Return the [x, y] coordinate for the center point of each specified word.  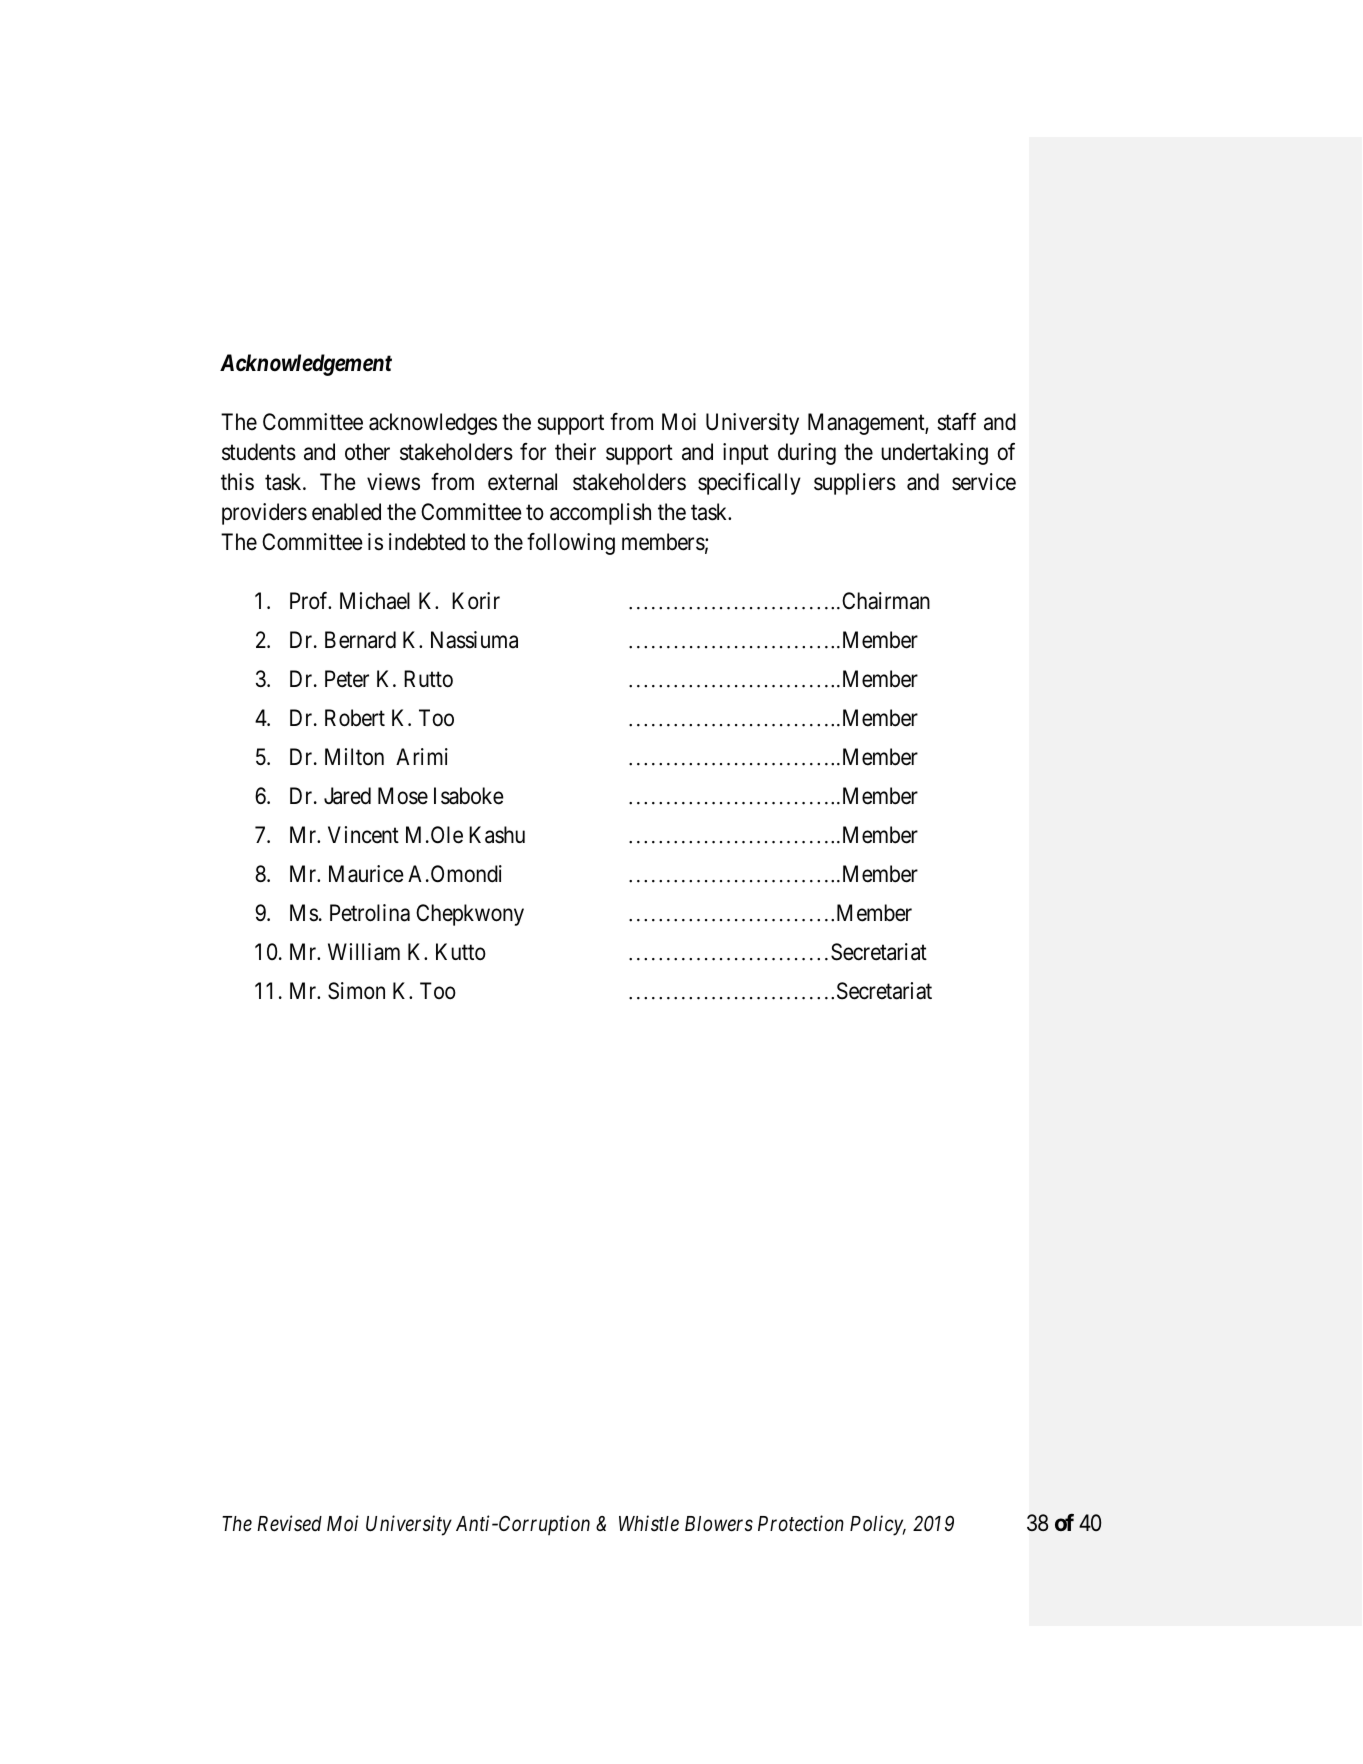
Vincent [363, 835]
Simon [356, 991]
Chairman [886, 601]
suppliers [855, 484]
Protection [801, 1524]
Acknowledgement [306, 365]
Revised [289, 1523]
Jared [347, 796]
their [575, 452]
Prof [310, 601]
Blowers [719, 1524]
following [571, 544]
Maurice [366, 874]
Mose [403, 796]
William [364, 952]
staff [956, 422]
